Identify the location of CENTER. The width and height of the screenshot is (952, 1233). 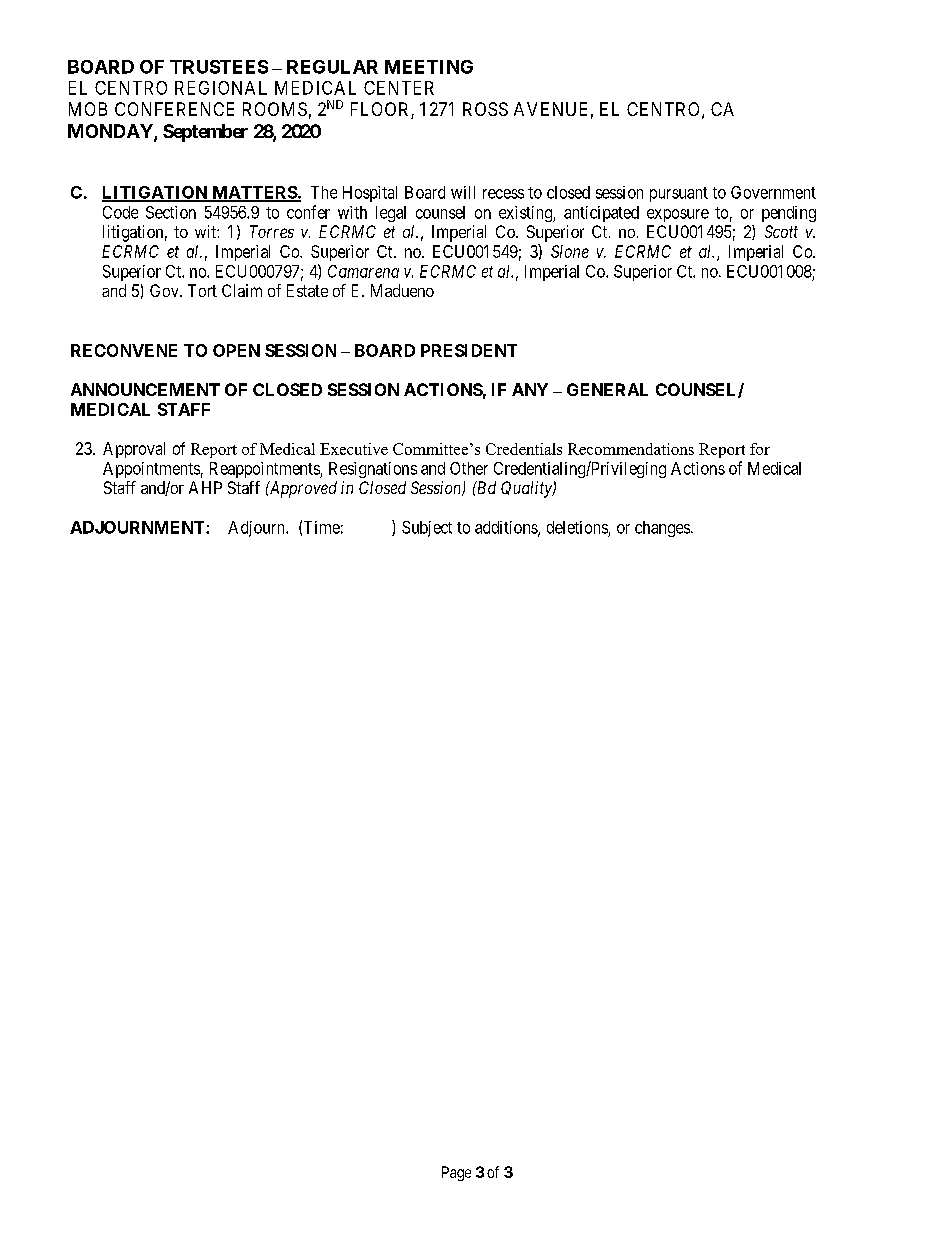
(399, 88).
